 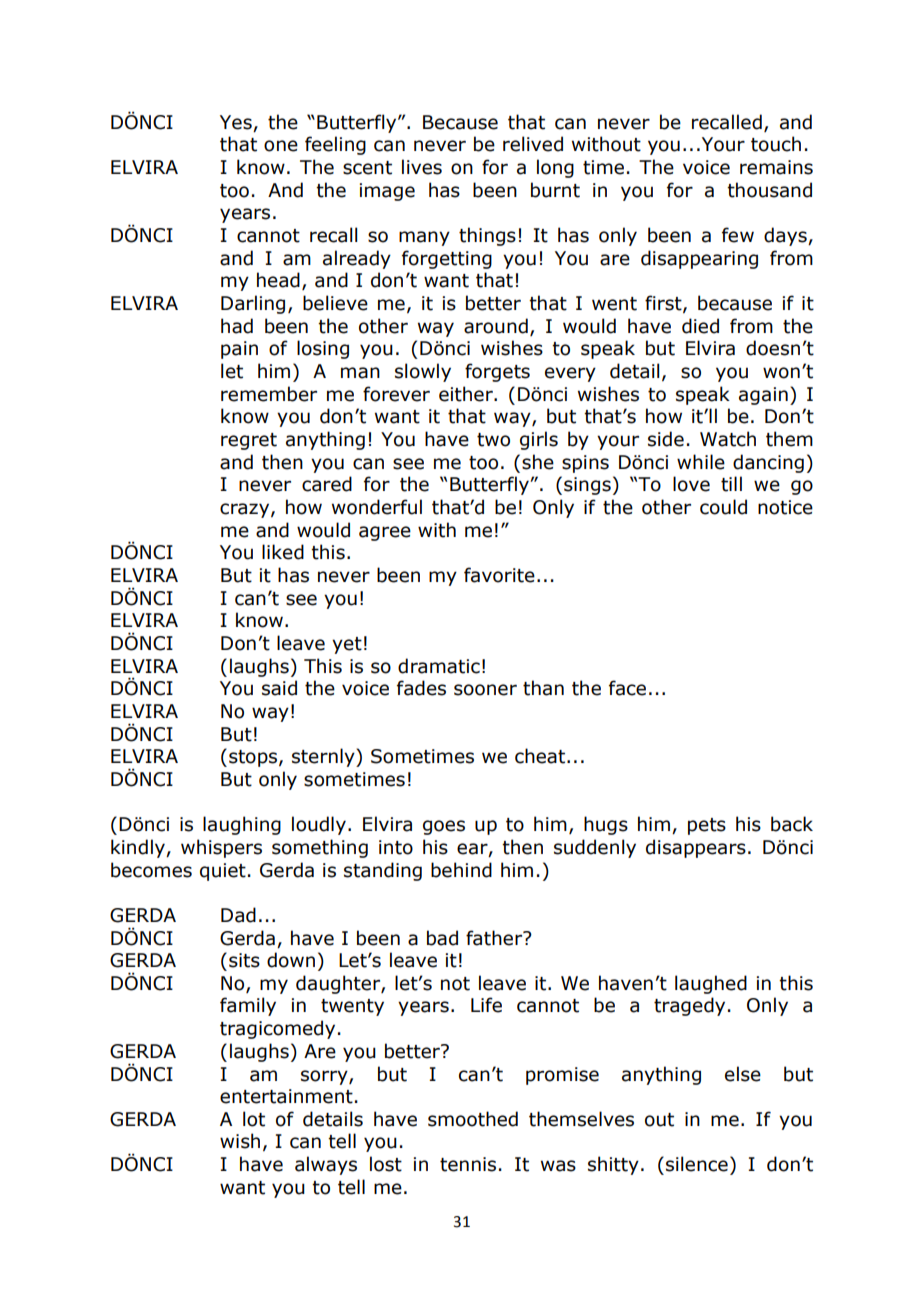 What do you see at coordinates (422, 167) in the image?
I see `lives` at bounding box center [422, 167].
